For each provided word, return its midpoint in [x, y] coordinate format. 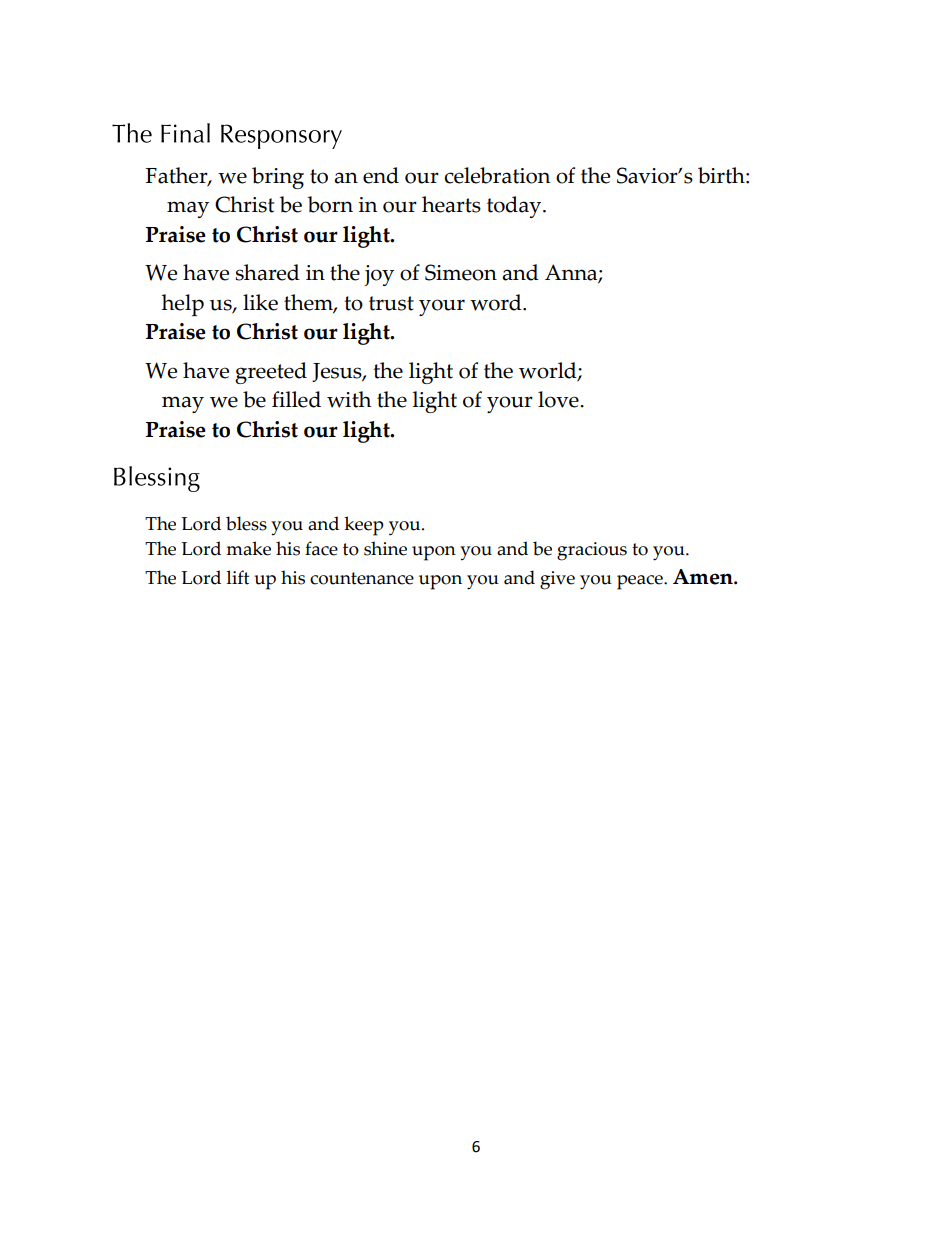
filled [296, 399]
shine [385, 548]
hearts [451, 204]
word [497, 302]
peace [641, 582]
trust [391, 303]
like [260, 302]
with [349, 399]
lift [237, 577]
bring [278, 178]
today [515, 207]
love [559, 399]
